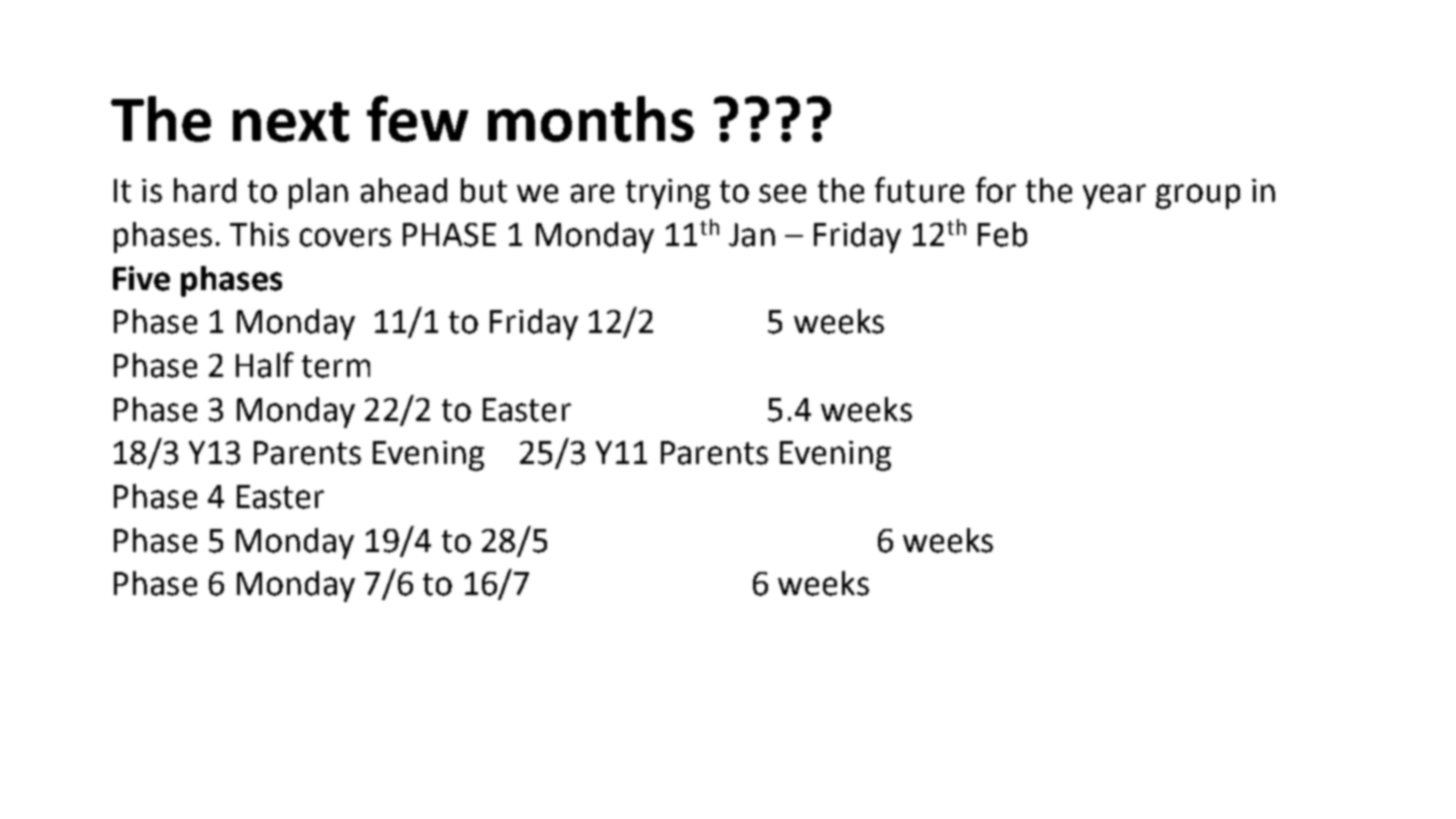 This image has height=819, width=1456. Describe the element at coordinates (996, 190) in the image. I see `for` at that location.
